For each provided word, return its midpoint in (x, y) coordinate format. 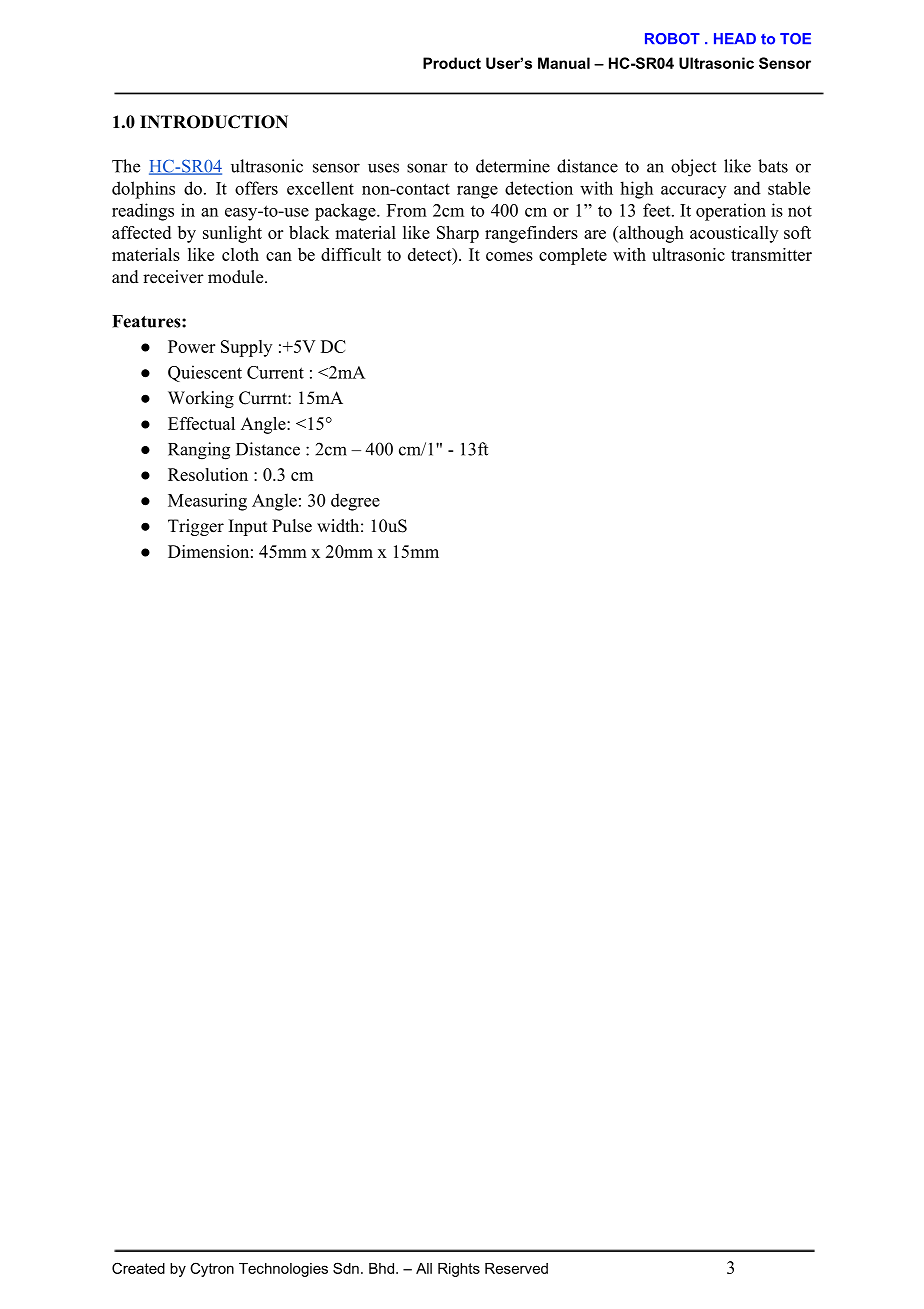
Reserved (516, 1268)
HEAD (735, 38)
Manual (564, 63)
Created (138, 1268)
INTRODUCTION (214, 122)
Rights (459, 1270)
